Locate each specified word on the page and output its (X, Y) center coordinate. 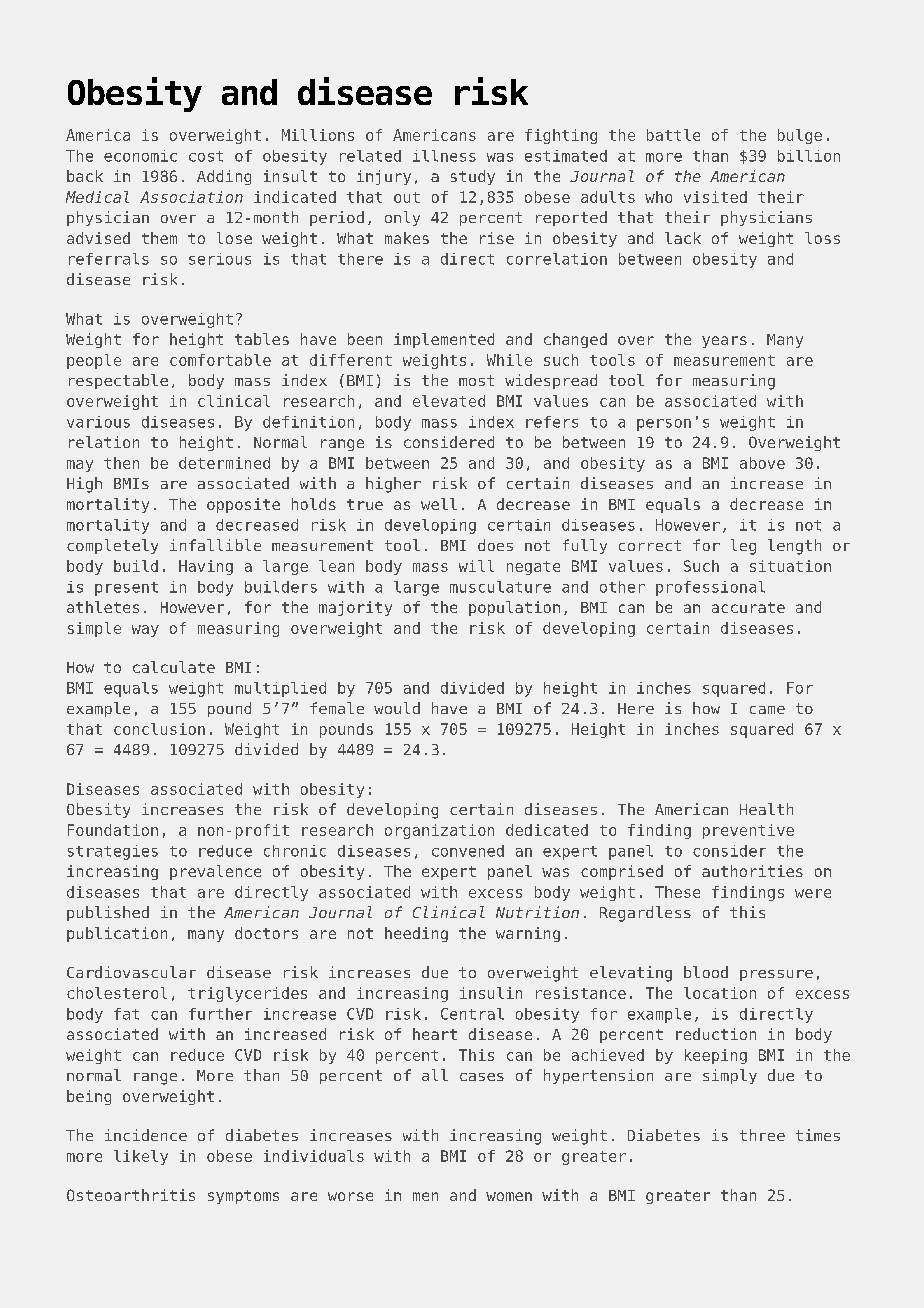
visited (715, 197)
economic (140, 156)
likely (141, 1157)
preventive (748, 831)
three (762, 1135)
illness (444, 156)
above (762, 463)
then (121, 463)
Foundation (113, 830)
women (509, 1196)
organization (439, 831)
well (439, 504)
